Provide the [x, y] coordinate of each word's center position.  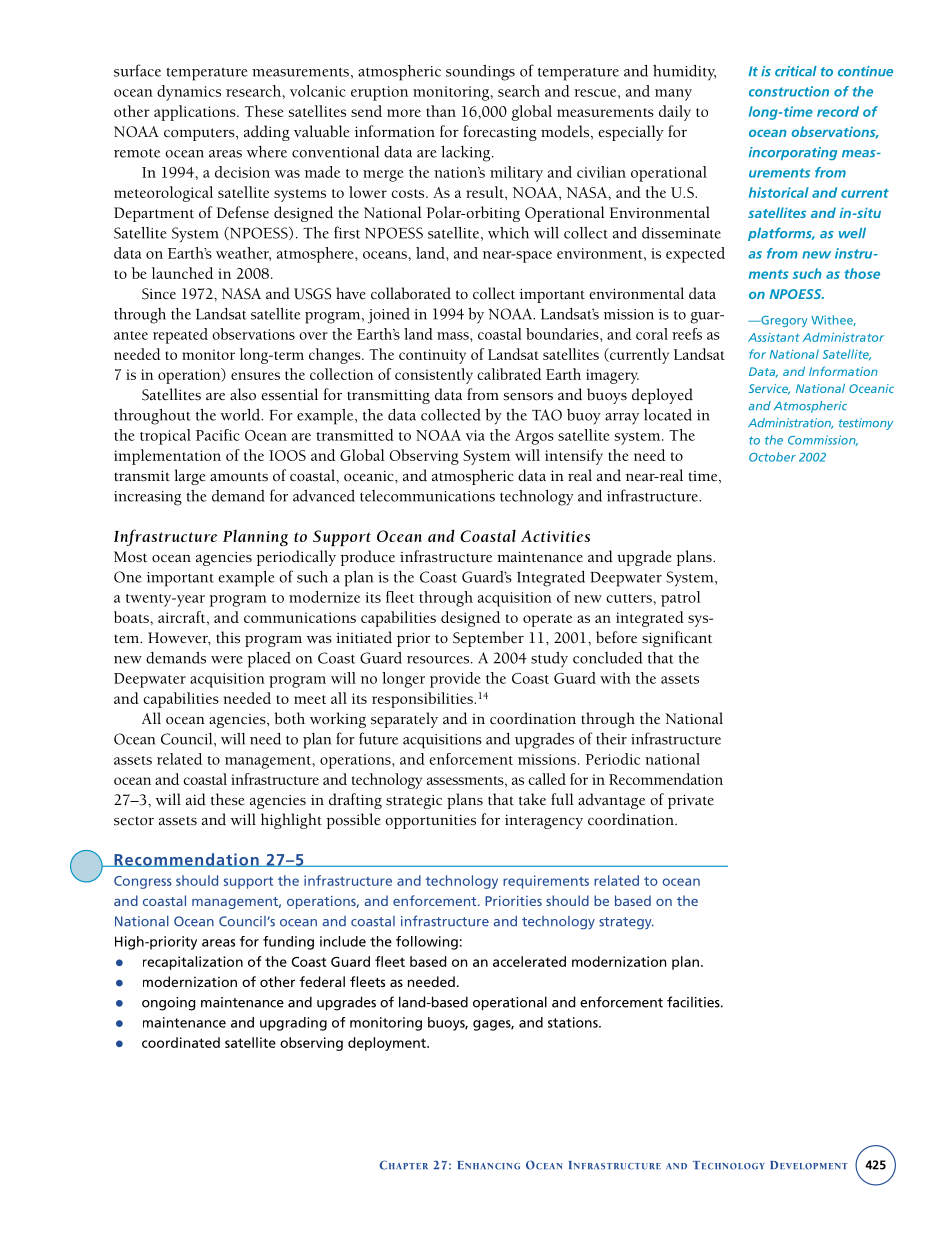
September [488, 639]
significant [677, 639]
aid [196, 799]
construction [789, 91]
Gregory [783, 321]
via [475, 435]
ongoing [168, 1004]
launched [182, 273]
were [227, 660]
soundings [480, 73]
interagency [544, 822]
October [772, 457]
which [508, 233]
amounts [239, 477]
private [691, 801]
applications [196, 113]
